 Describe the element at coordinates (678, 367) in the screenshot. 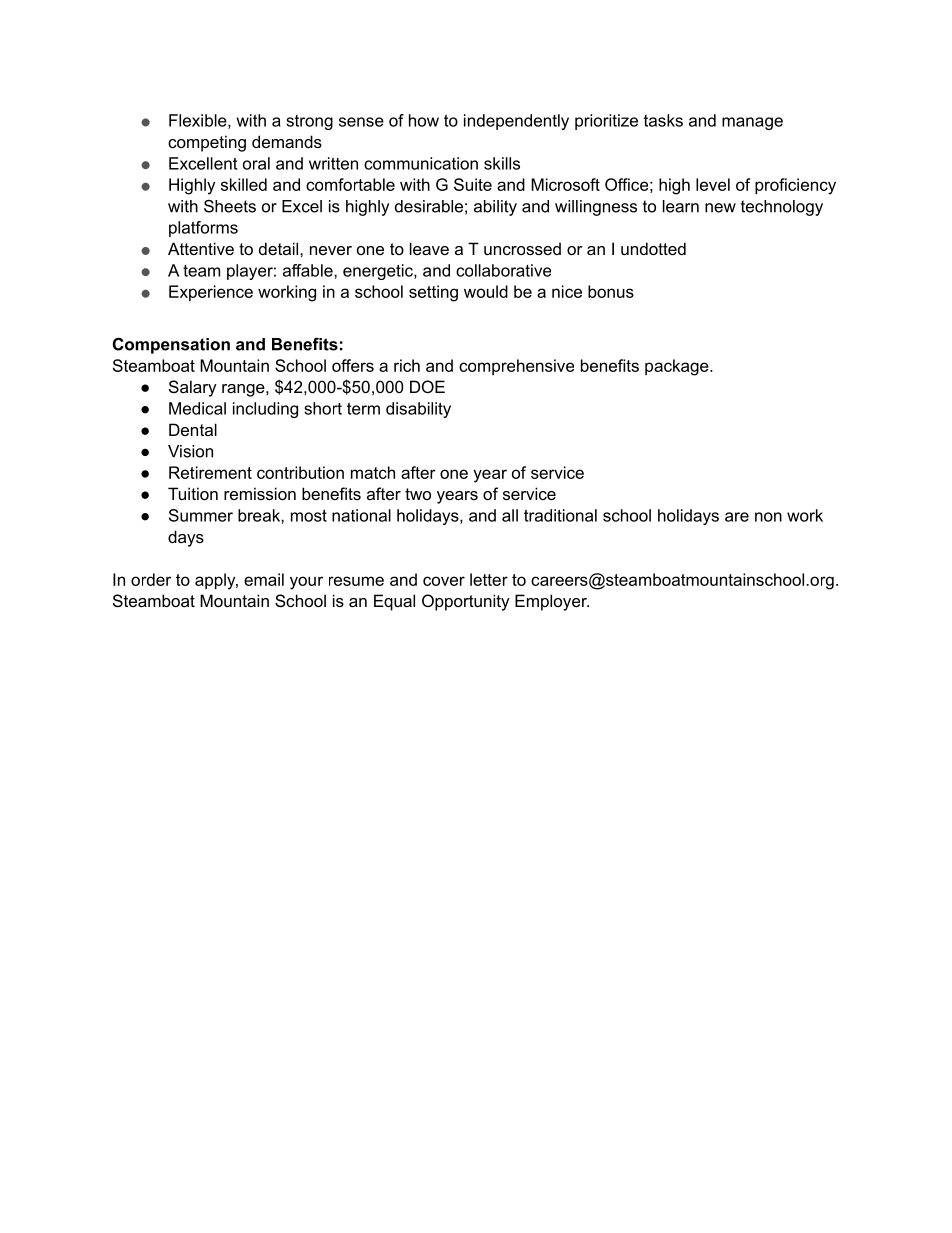

I see `package` at that location.
